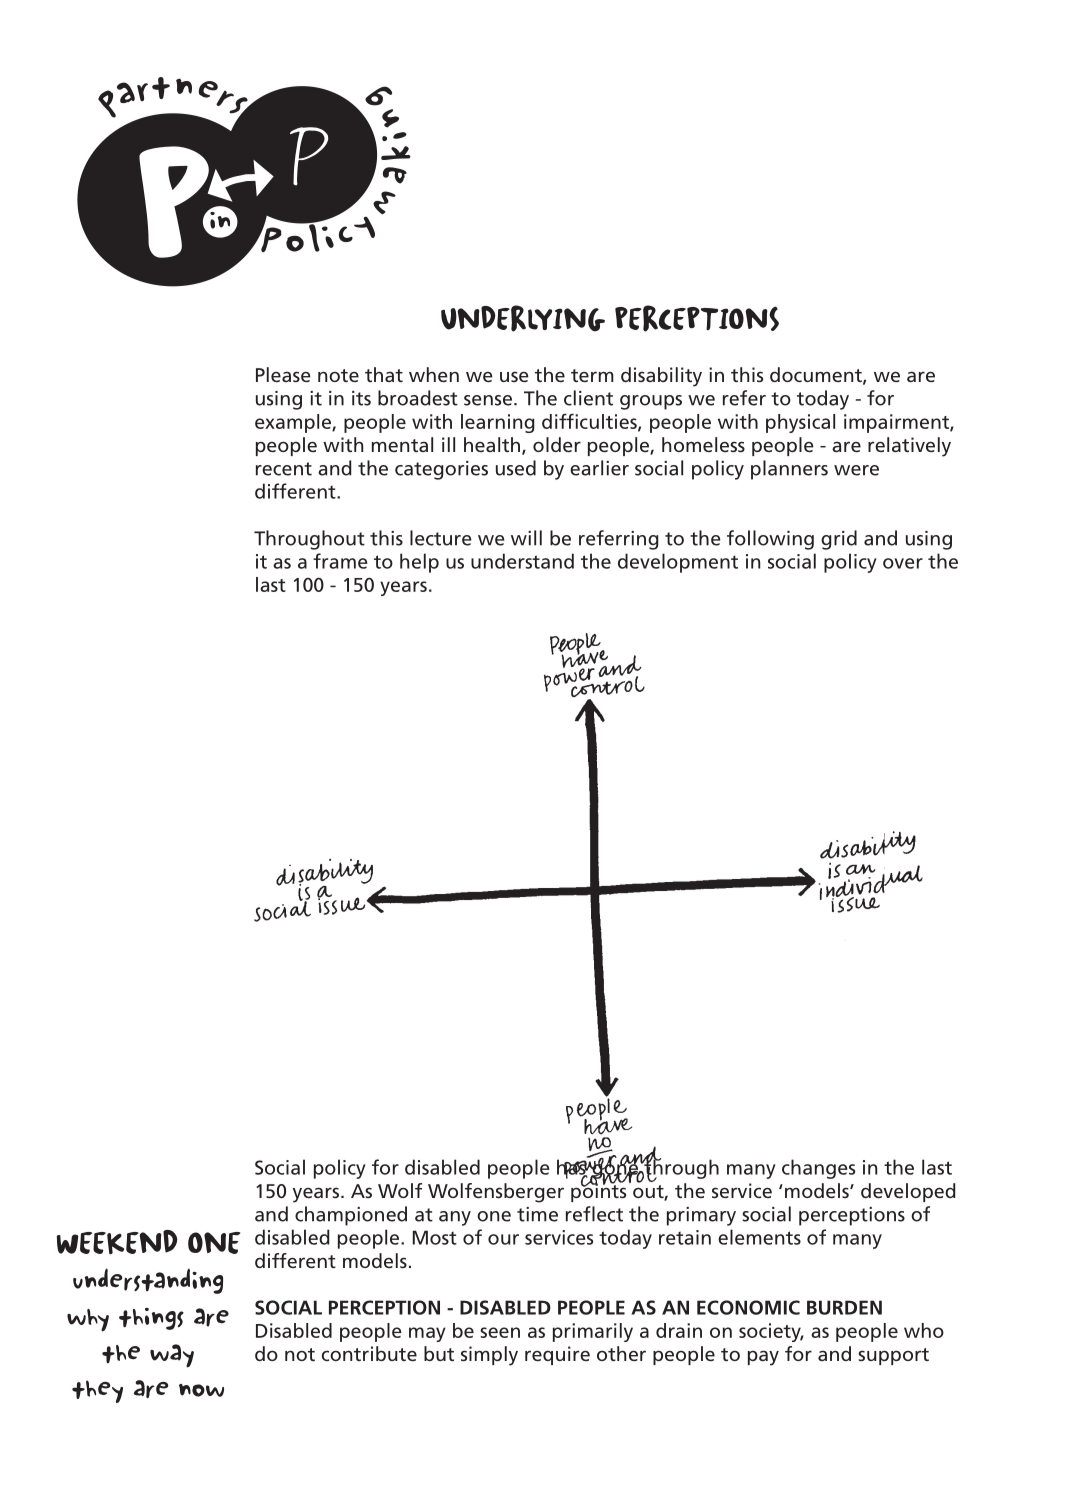 The image size is (1067, 1510). I want to click on grid, so click(839, 540).
